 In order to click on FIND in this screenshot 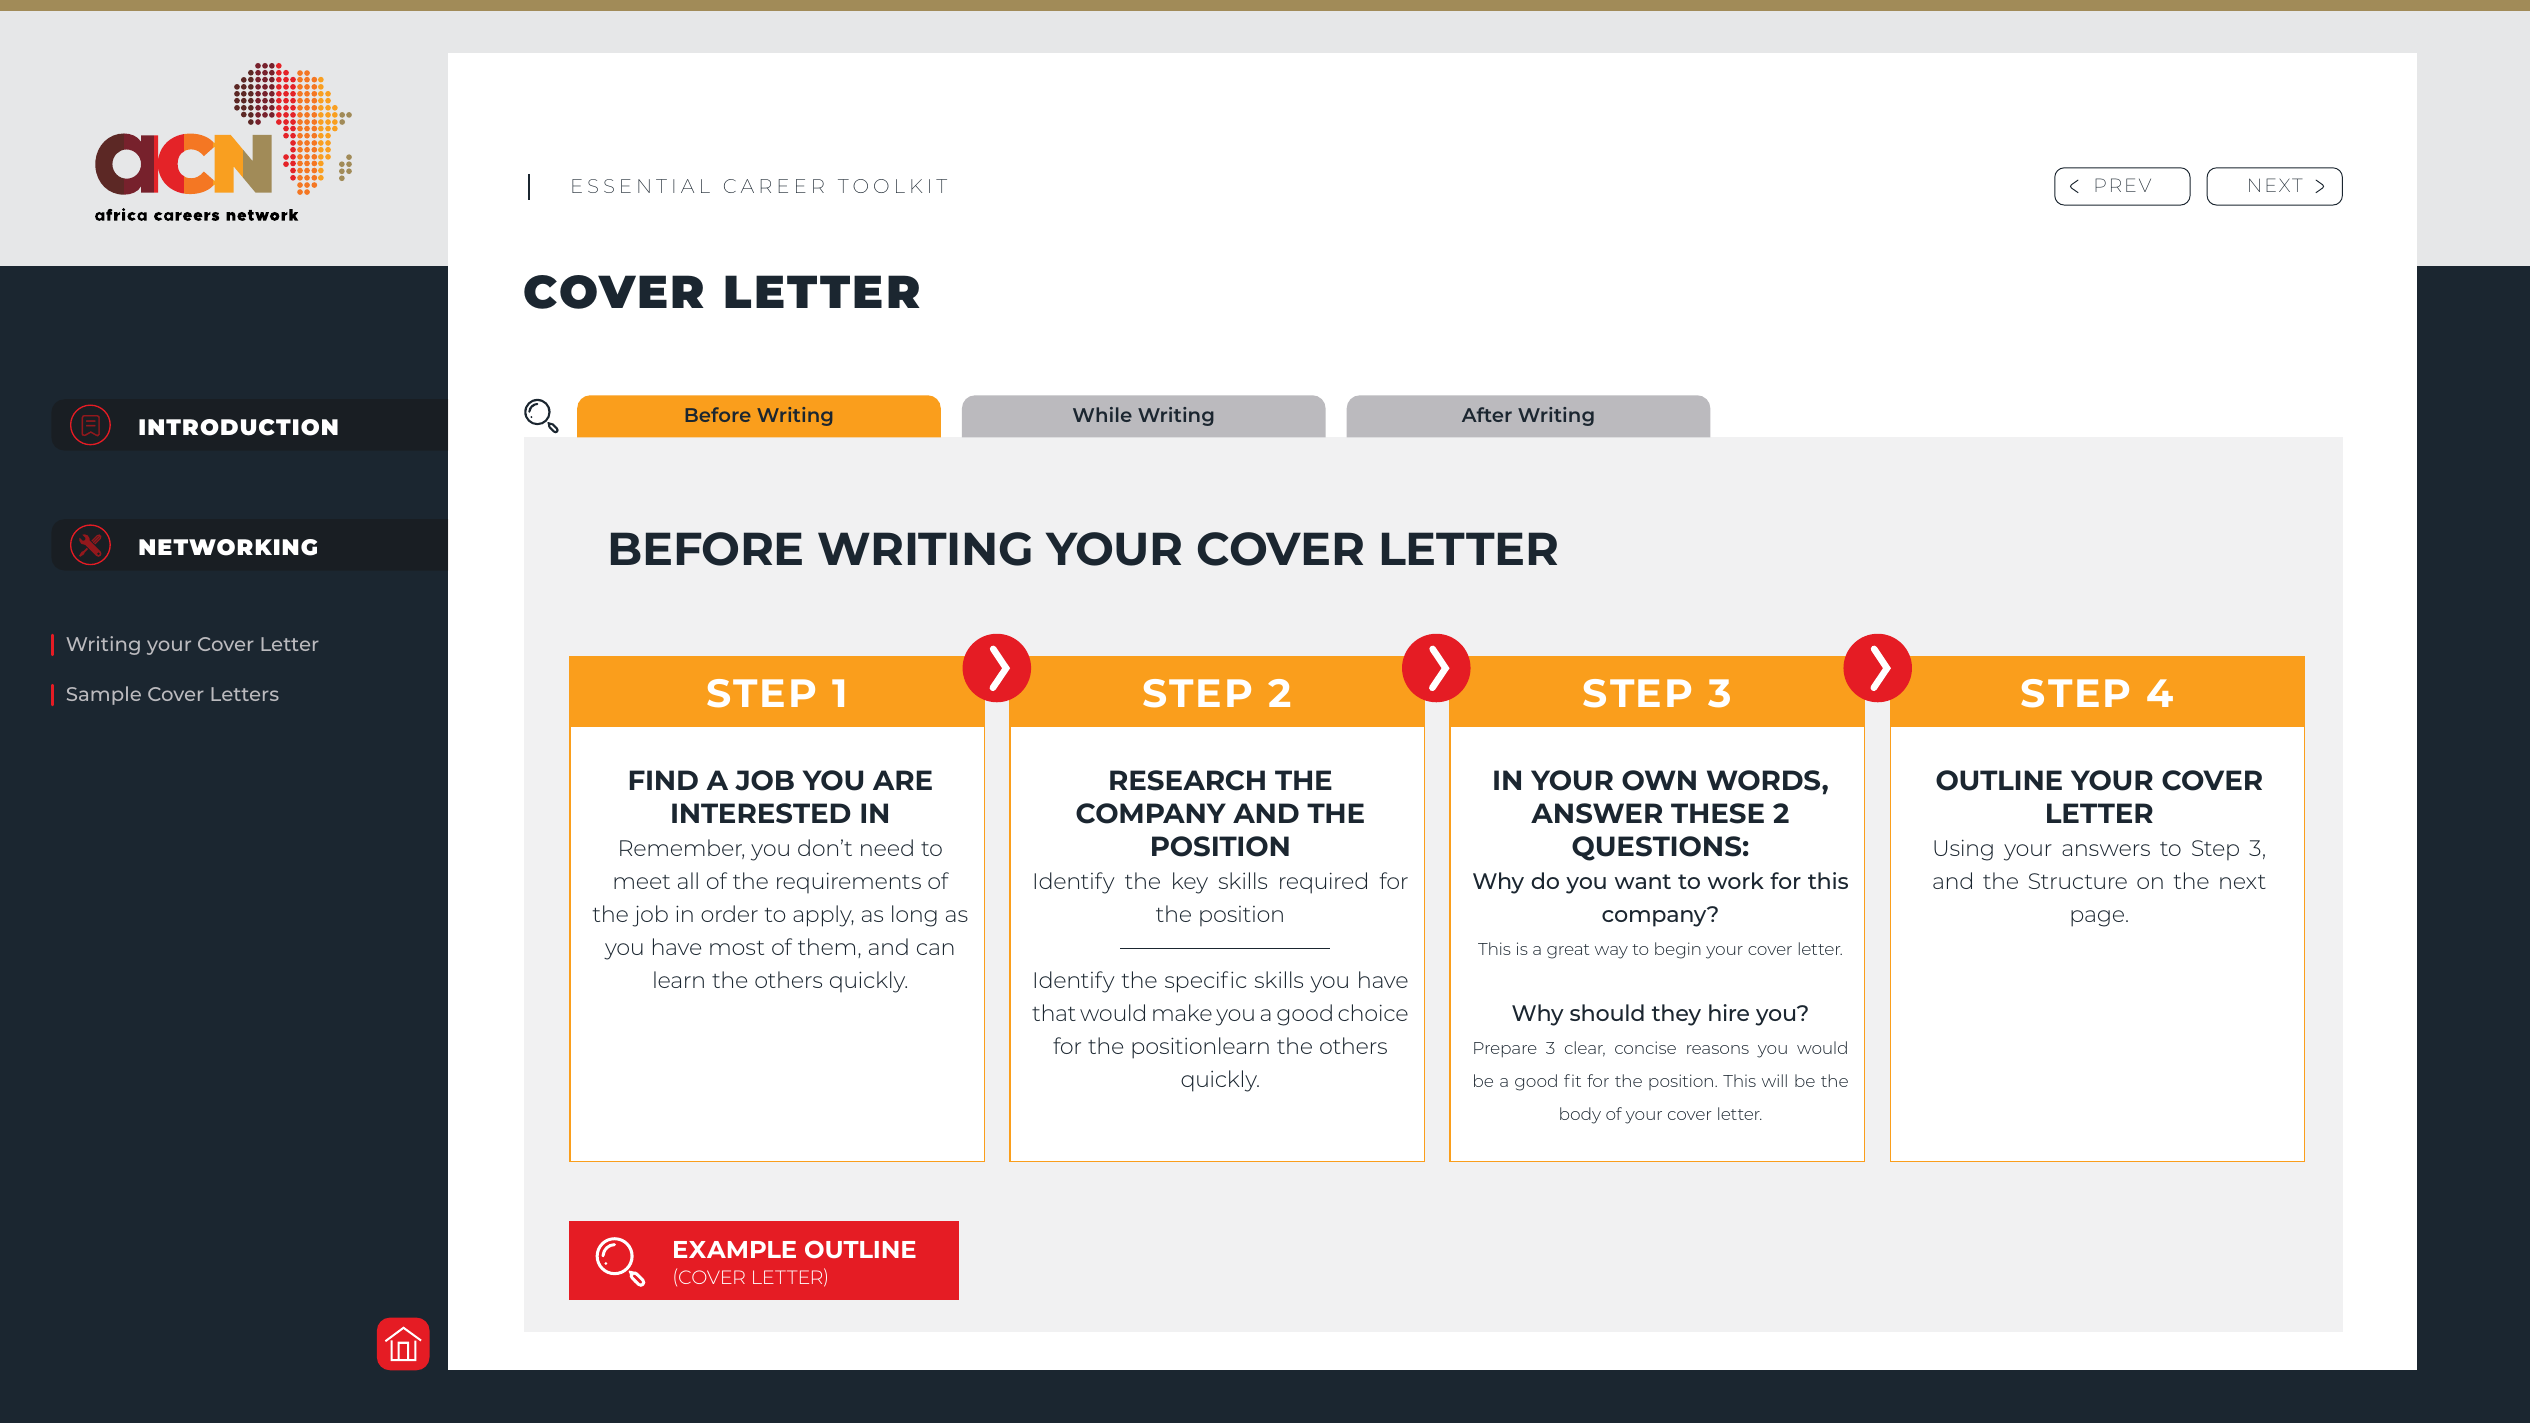, I will do `click(664, 780)`.
